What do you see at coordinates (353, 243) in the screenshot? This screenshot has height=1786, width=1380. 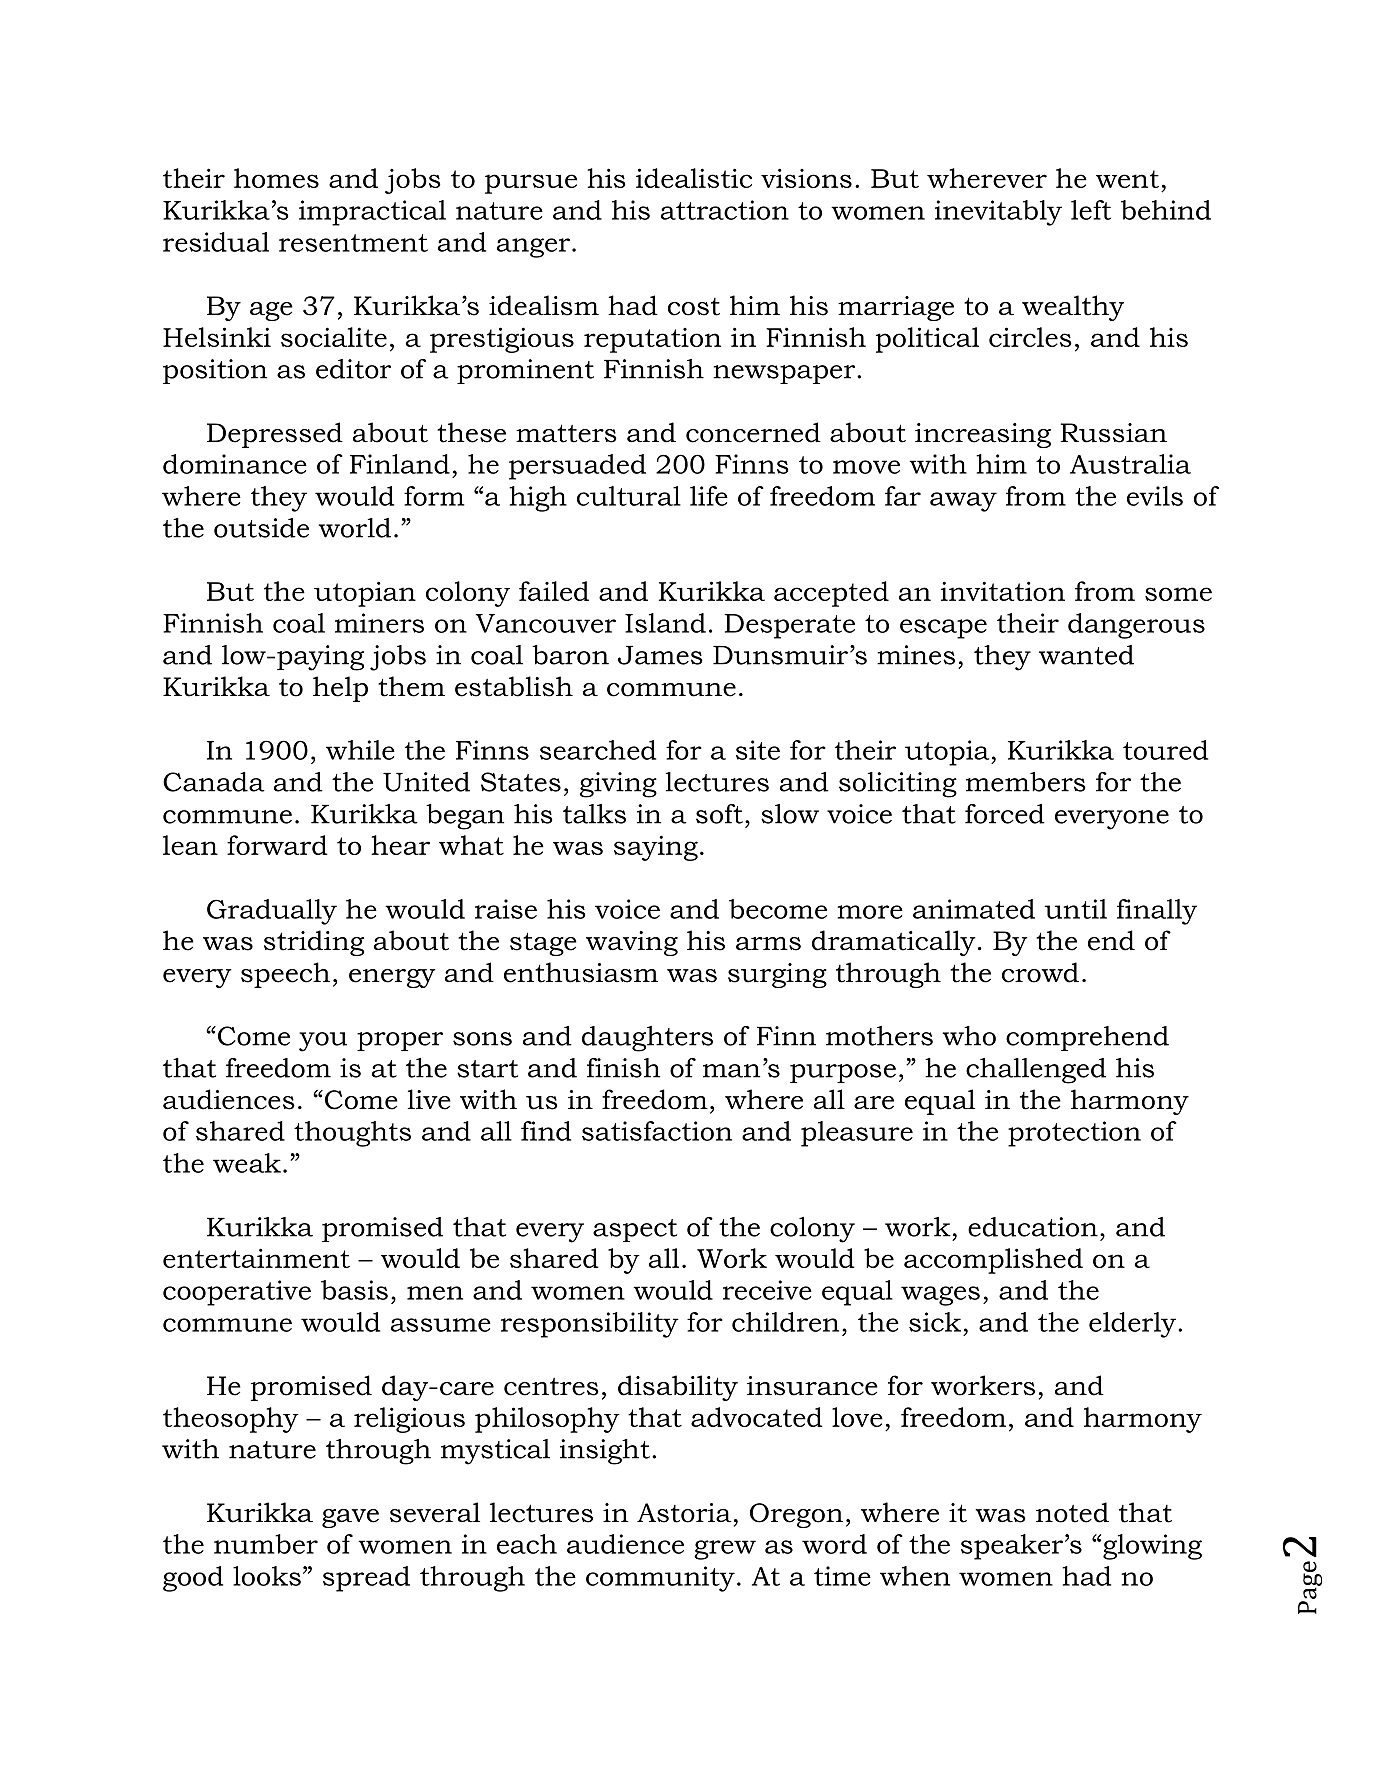 I see `resentment` at bounding box center [353, 243].
